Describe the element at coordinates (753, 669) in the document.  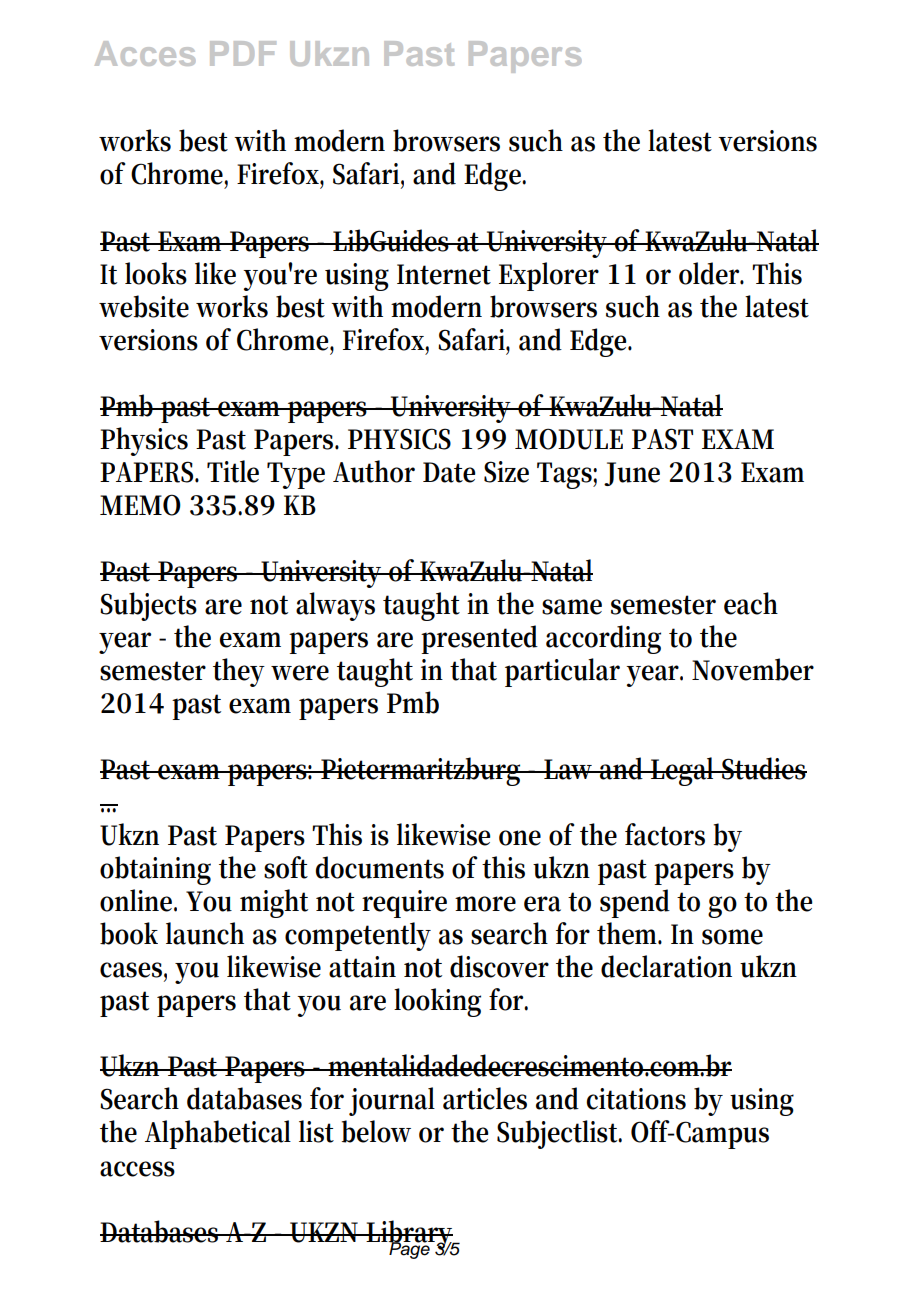
I see `November` at that location.
